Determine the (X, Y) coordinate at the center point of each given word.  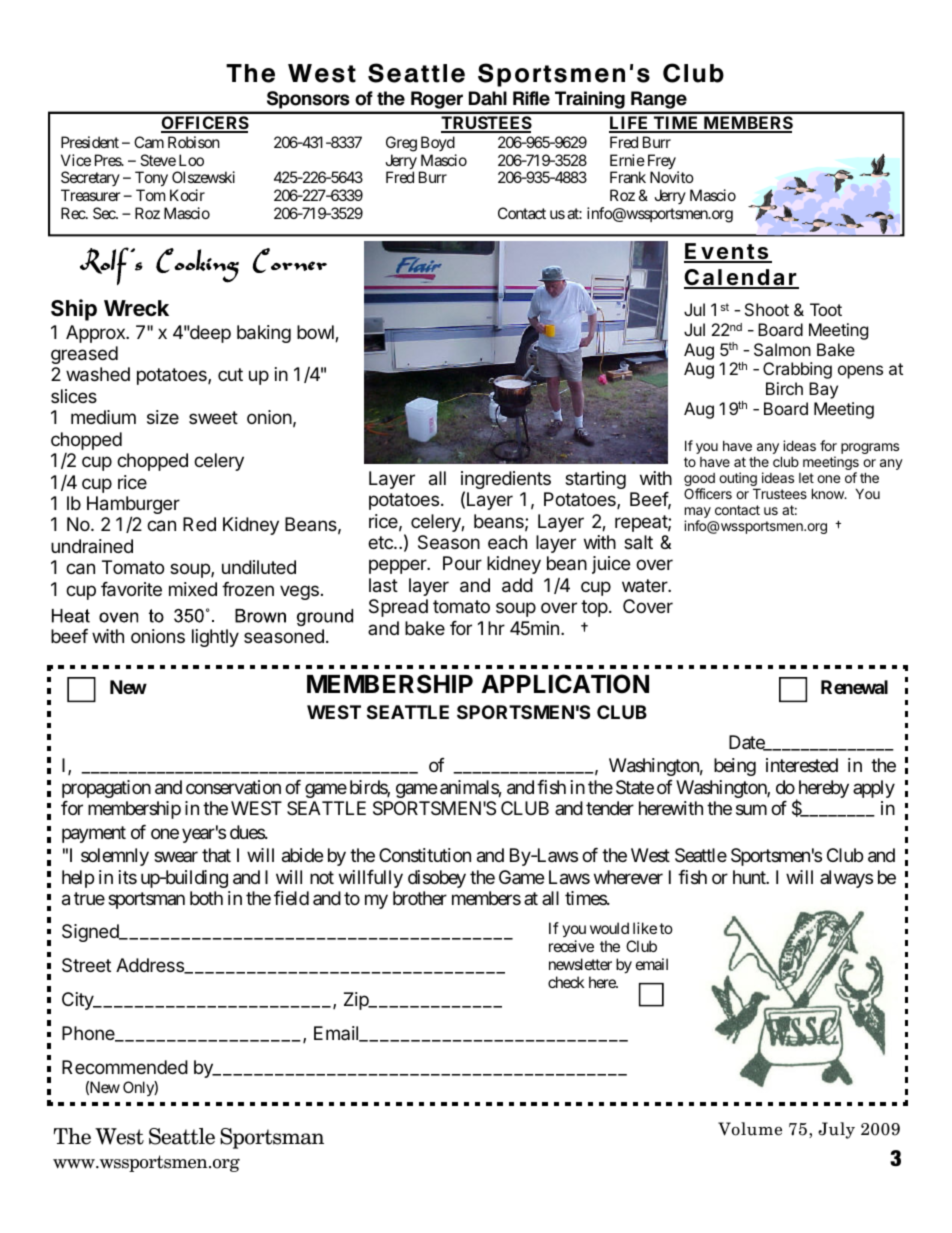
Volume (750, 1129)
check (566, 982)
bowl (316, 333)
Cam (149, 142)
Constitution (425, 855)
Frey (662, 163)
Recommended (125, 1067)
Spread (398, 608)
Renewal (854, 687)
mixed (193, 589)
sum (751, 810)
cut (230, 374)
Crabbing (797, 370)
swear (176, 857)
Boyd (438, 143)
